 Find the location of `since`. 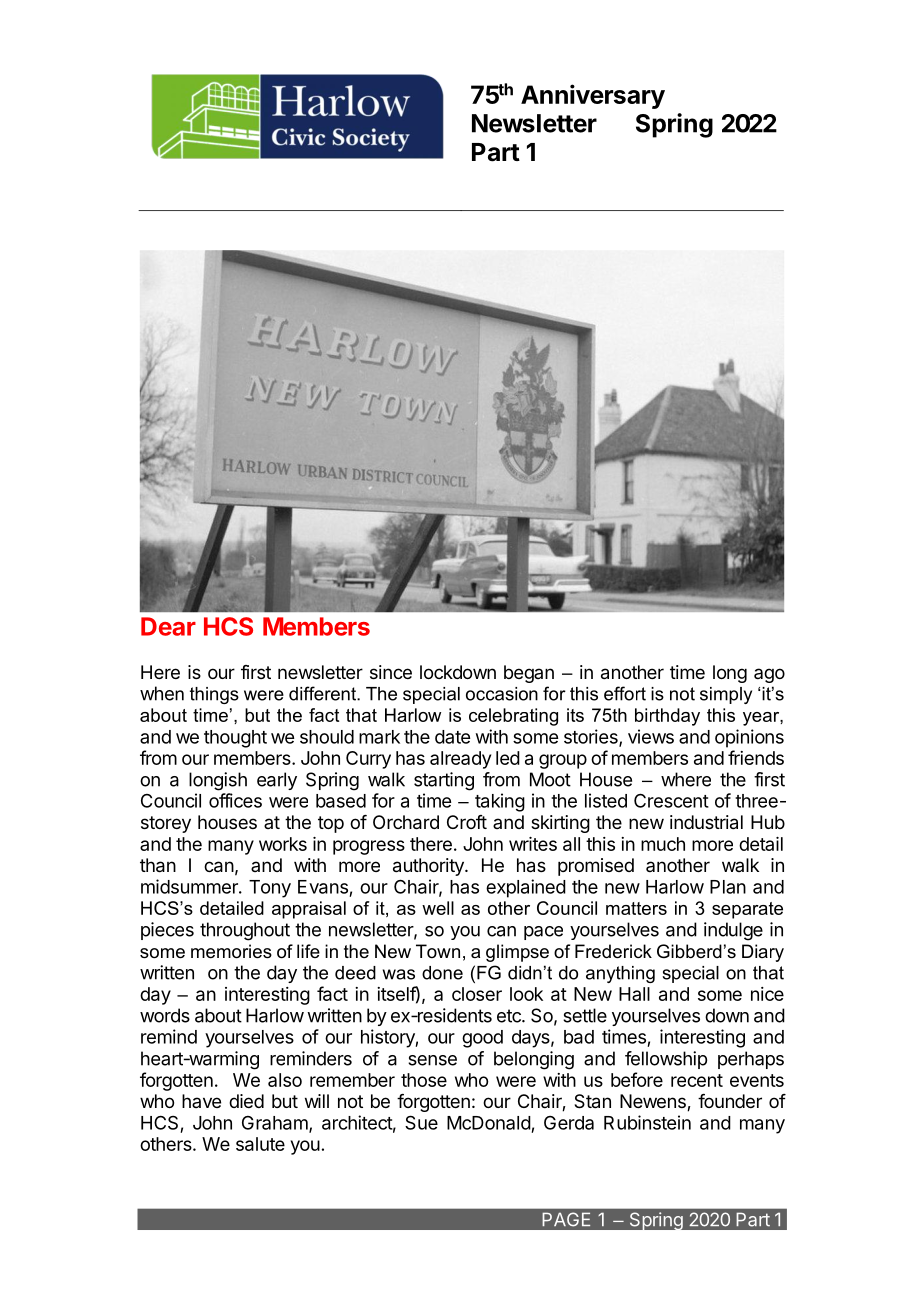

since is located at coordinates (391, 672).
